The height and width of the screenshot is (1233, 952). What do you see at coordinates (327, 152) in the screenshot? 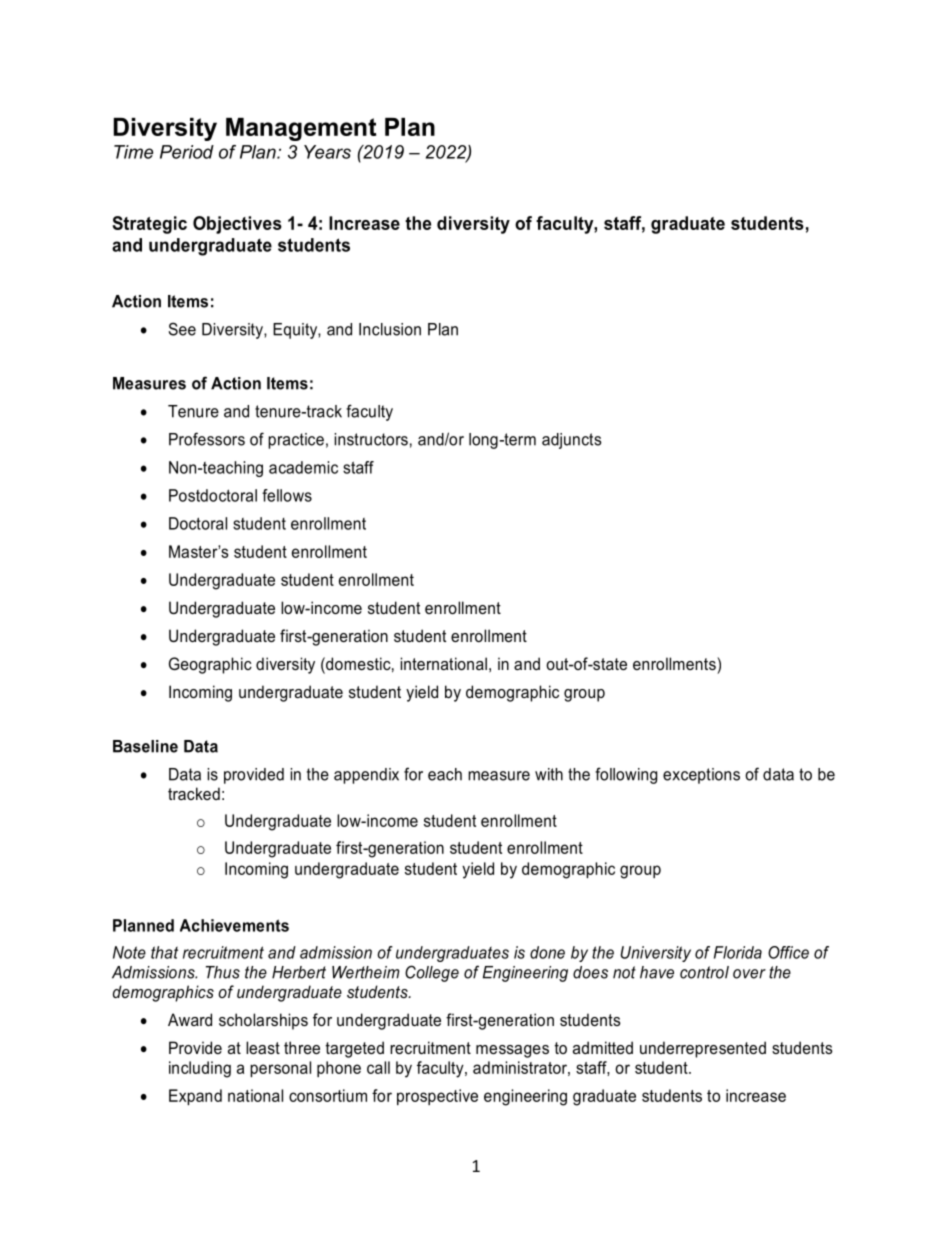
I see `Years` at bounding box center [327, 152].
